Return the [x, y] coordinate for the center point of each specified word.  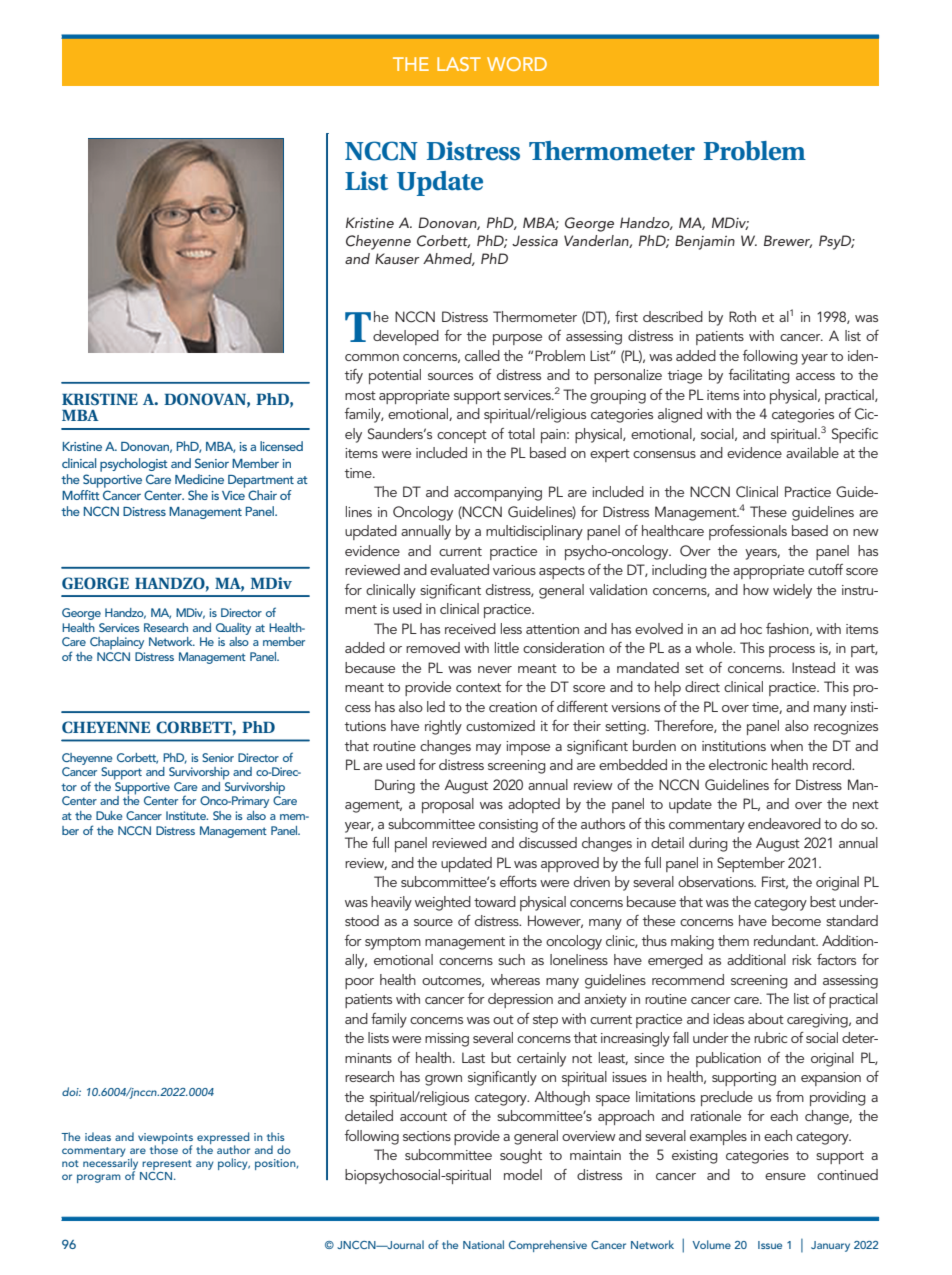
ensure [785, 1176]
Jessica [535, 241]
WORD [517, 64]
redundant [786, 940]
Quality [233, 629]
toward [495, 901]
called [482, 355]
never [495, 669]
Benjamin [705, 242]
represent [166, 1166]
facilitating [759, 376]
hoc [751, 628]
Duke [109, 815]
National [483, 1244]
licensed [281, 446]
